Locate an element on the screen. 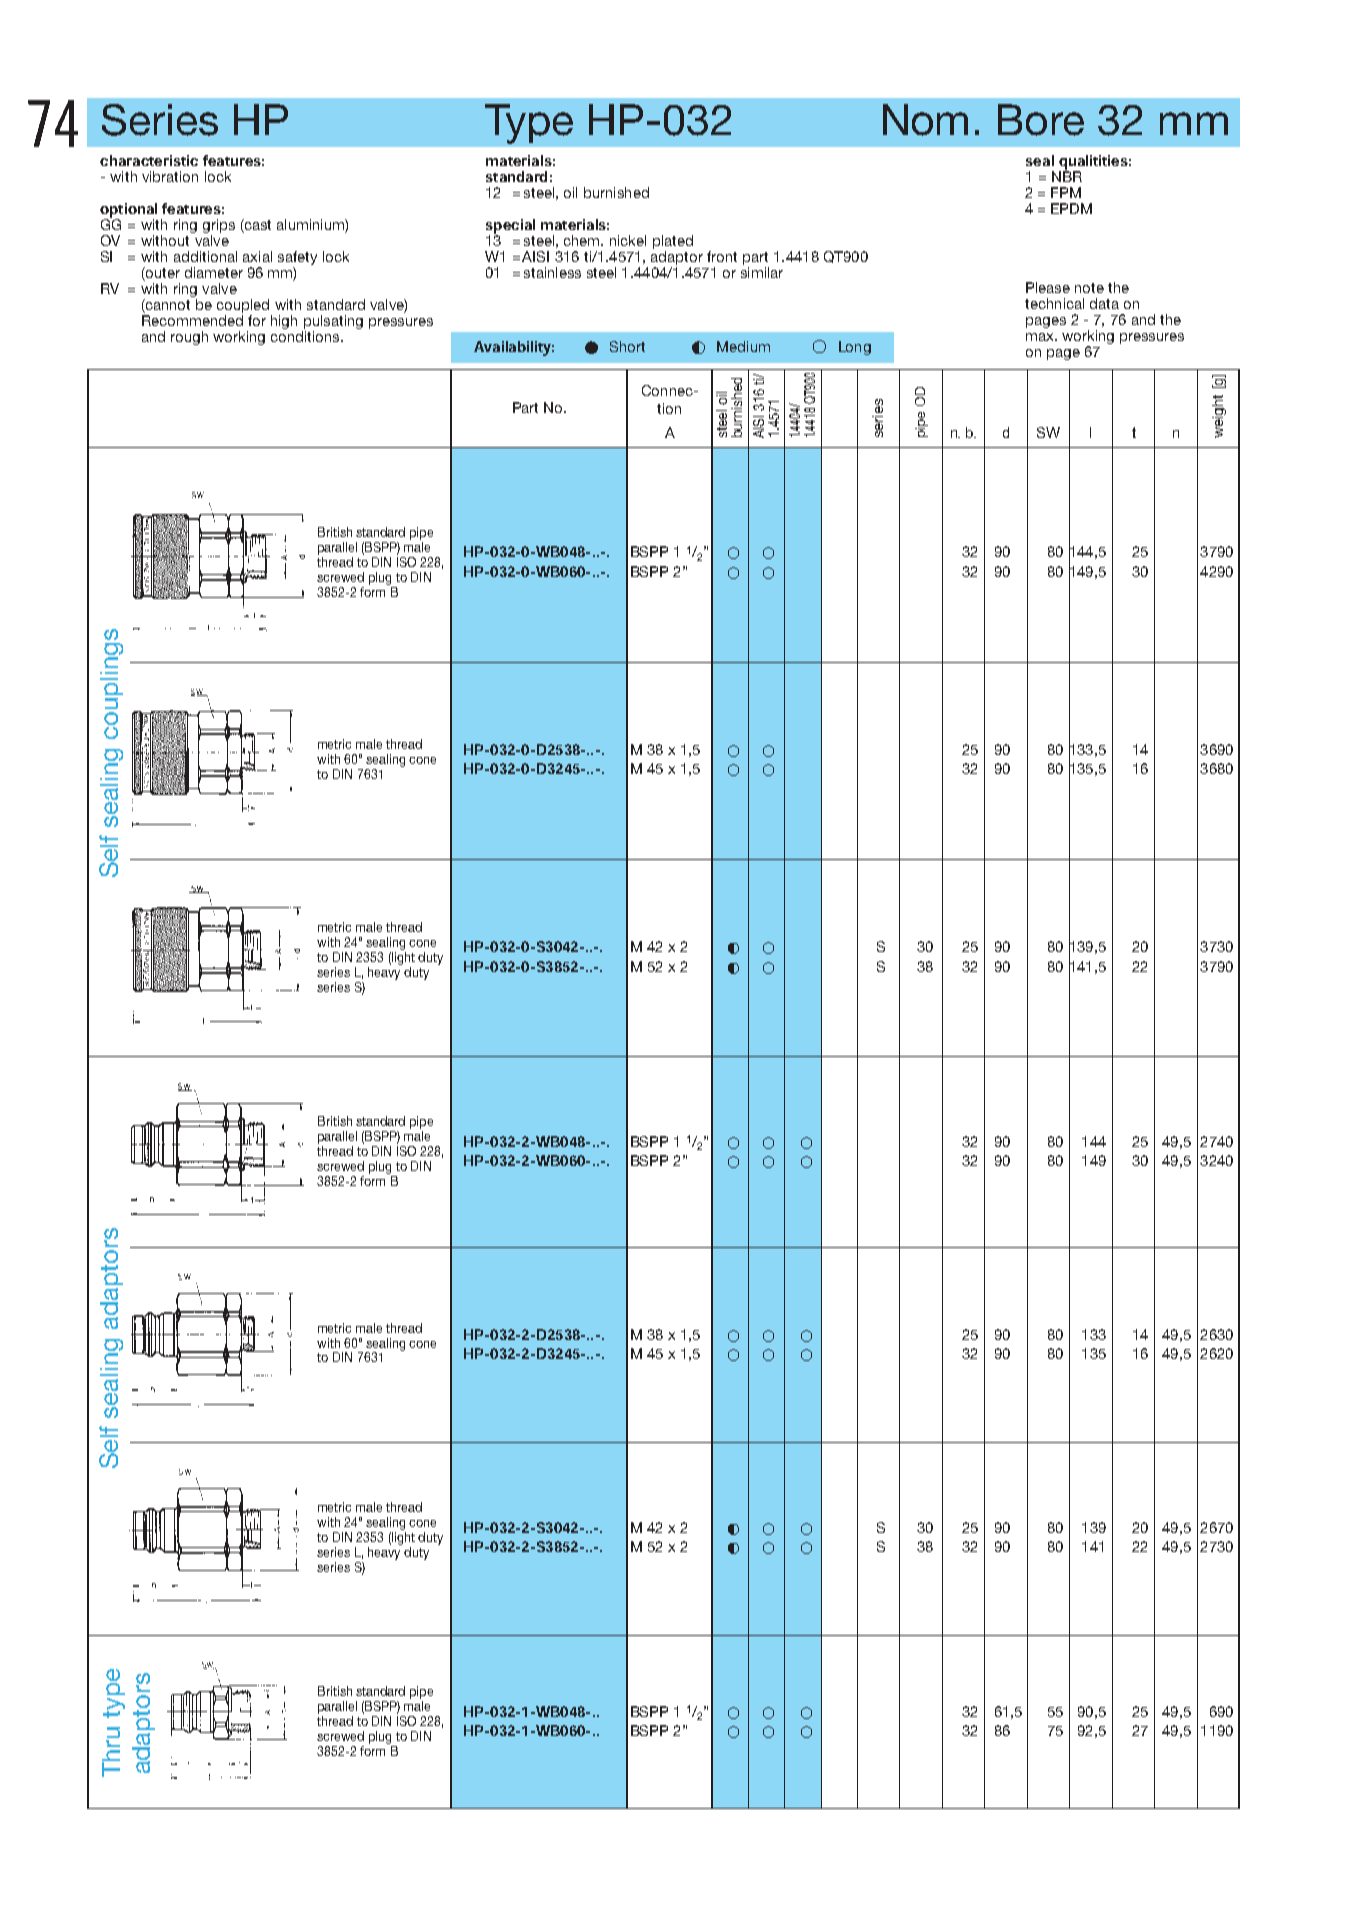 This screenshot has height=1906, width=1347. NBR is located at coordinates (1067, 175).
